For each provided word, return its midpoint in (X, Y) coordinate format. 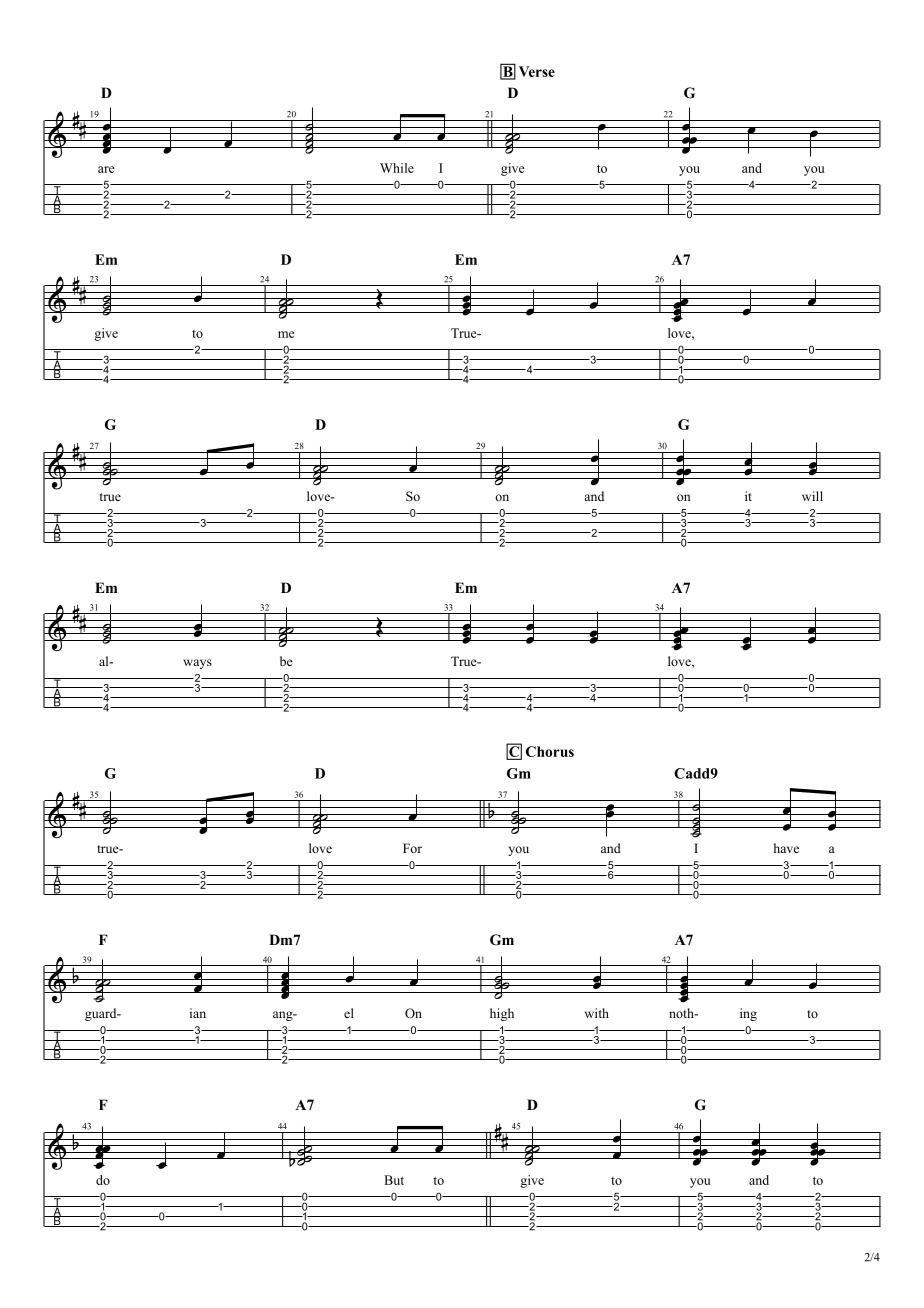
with (597, 1013)
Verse (537, 71)
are (106, 169)
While (397, 168)
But (394, 1180)
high (502, 1014)
